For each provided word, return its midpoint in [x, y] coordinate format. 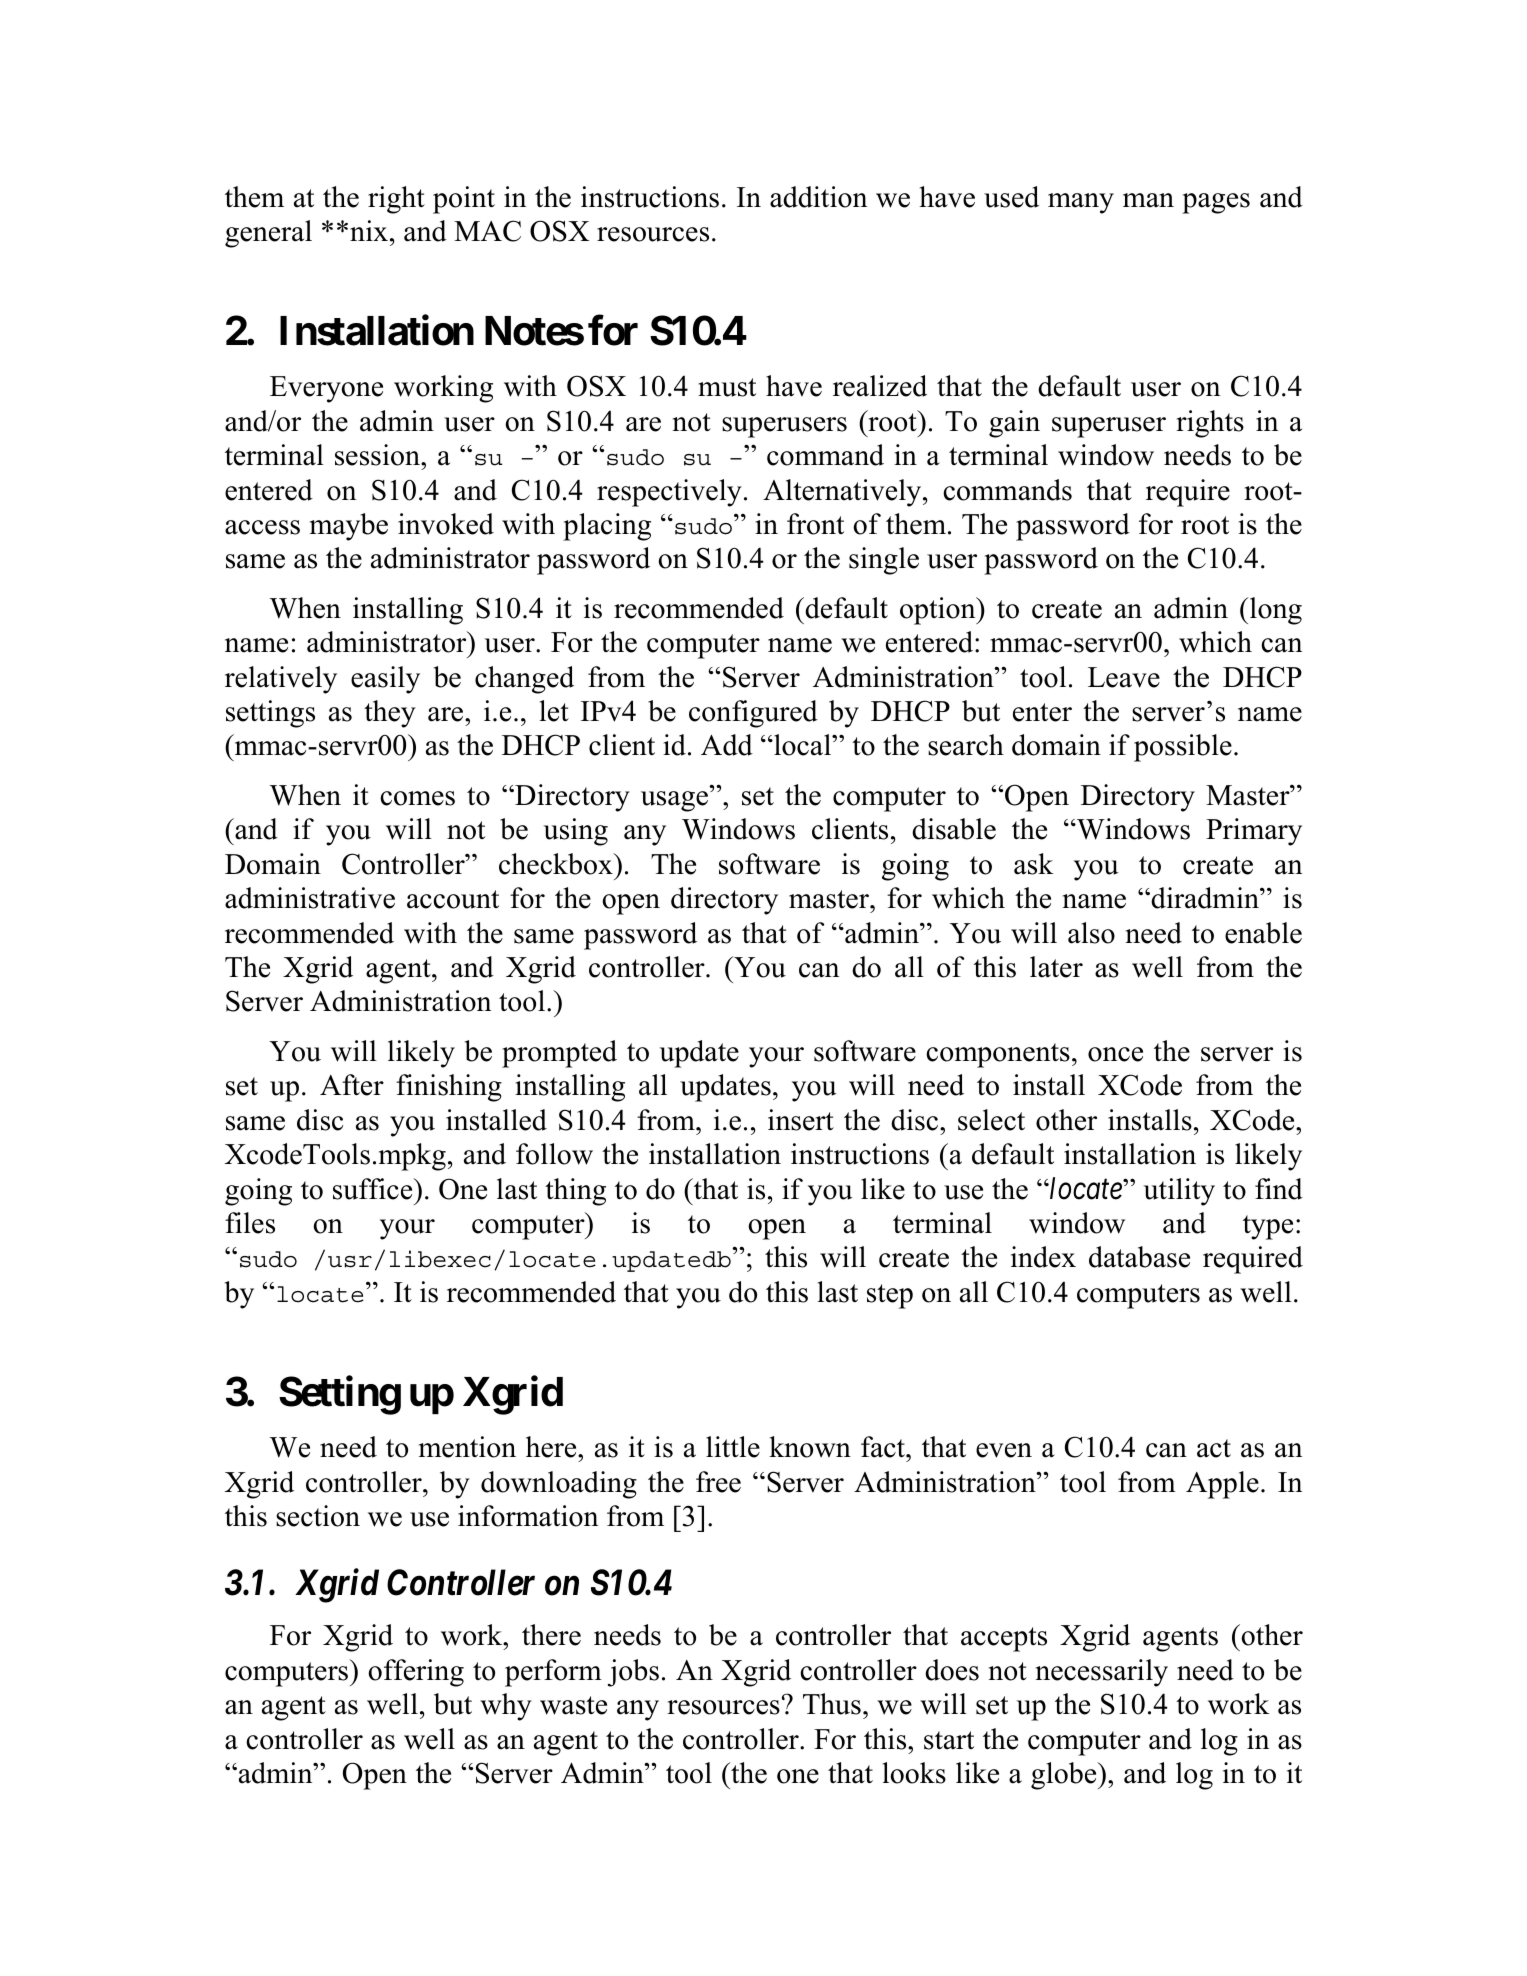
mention [467, 1447]
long [1276, 611]
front [815, 524]
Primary [1254, 832]
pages [1216, 203]
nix [369, 230]
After [352, 1085]
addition [818, 197]
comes [417, 798]
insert [801, 1120]
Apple [1222, 1485]
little [733, 1447]
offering [416, 1673]
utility [1179, 1192]
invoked [446, 524]
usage [674, 801]
